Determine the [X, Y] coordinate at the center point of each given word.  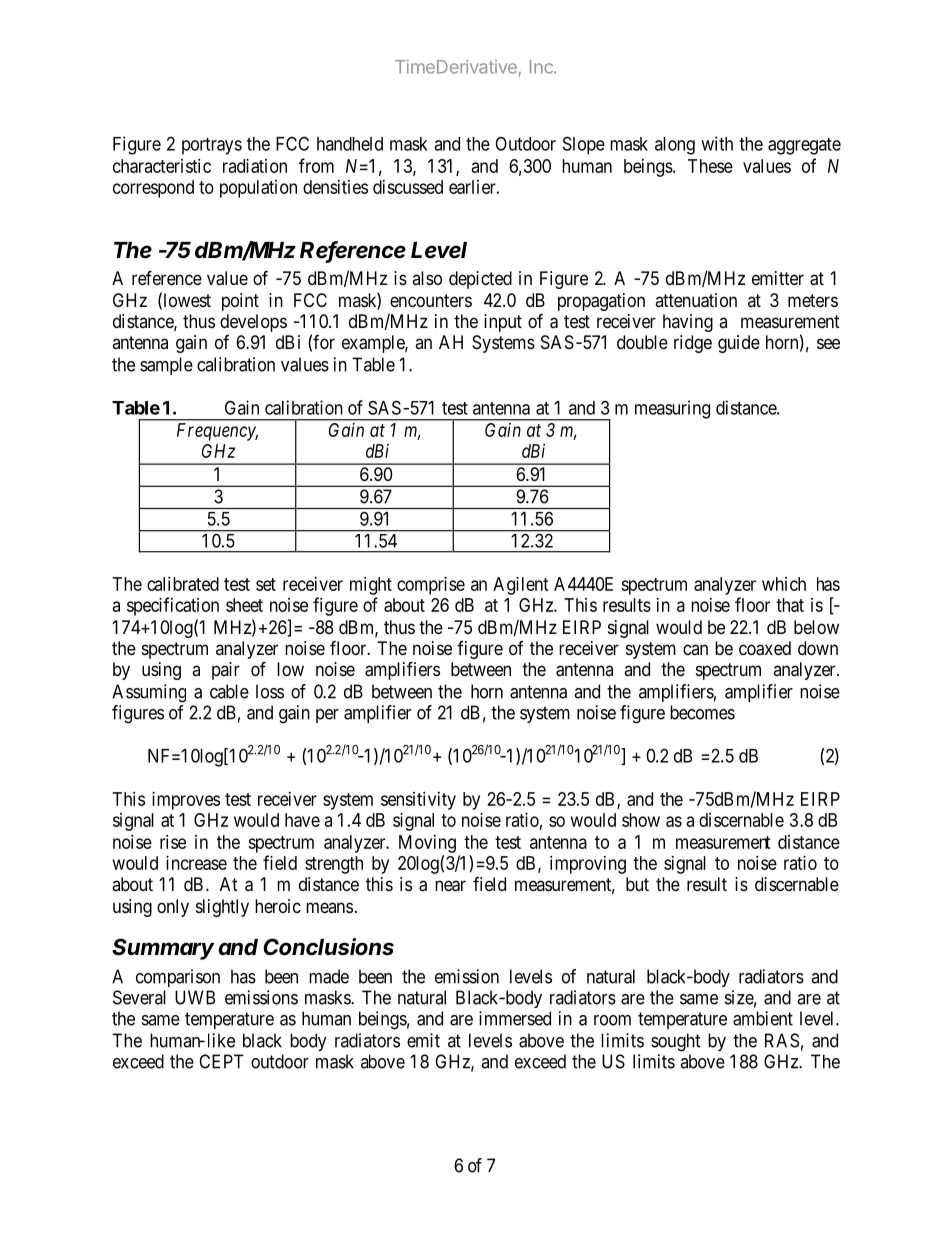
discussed [408, 187]
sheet [244, 605]
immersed [515, 1018]
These [710, 166]
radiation [255, 166]
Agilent [521, 586]
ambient [763, 1018]
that [790, 605]
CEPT [221, 1061]
